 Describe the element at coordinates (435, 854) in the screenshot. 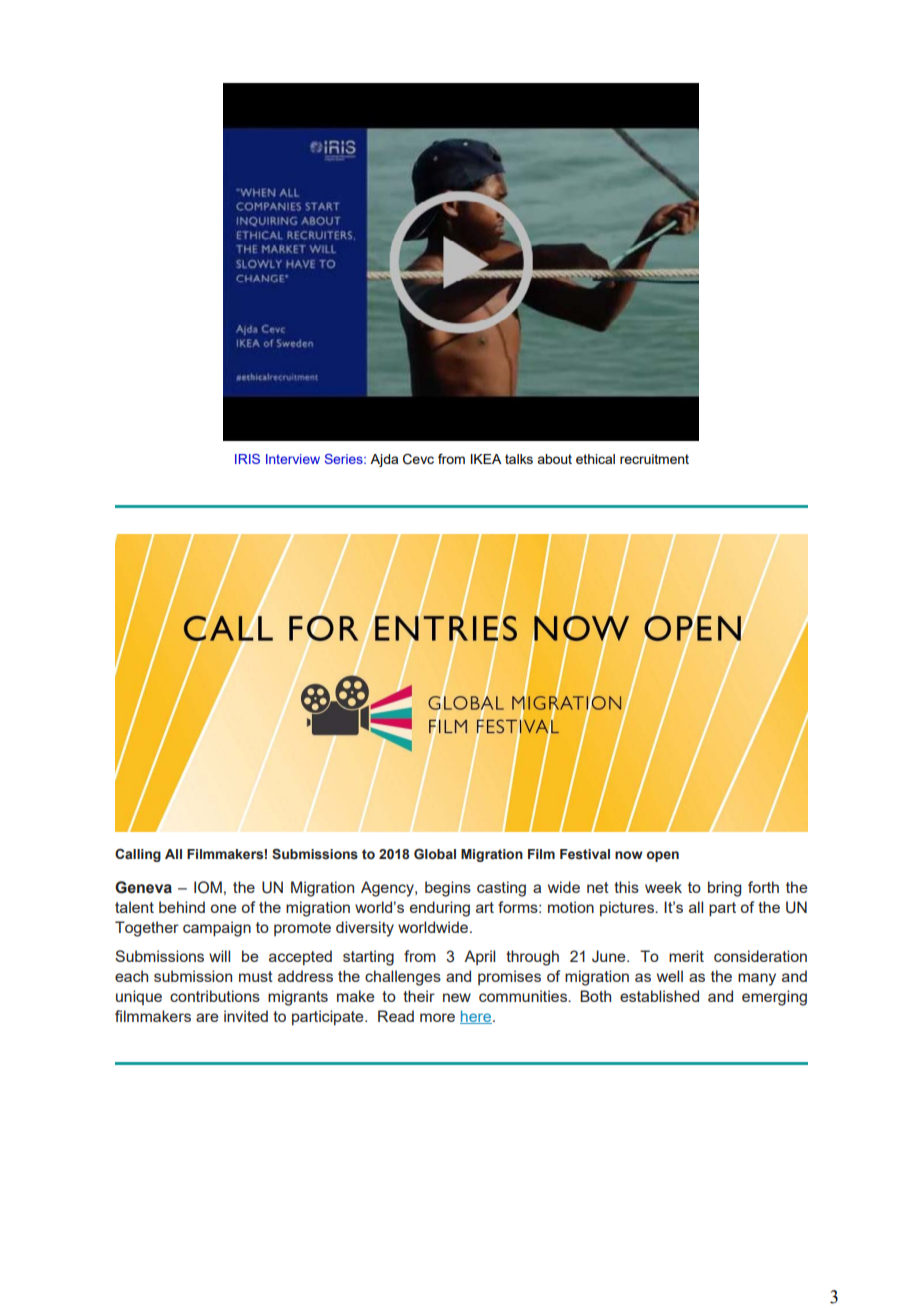

I see `Global` at that location.
